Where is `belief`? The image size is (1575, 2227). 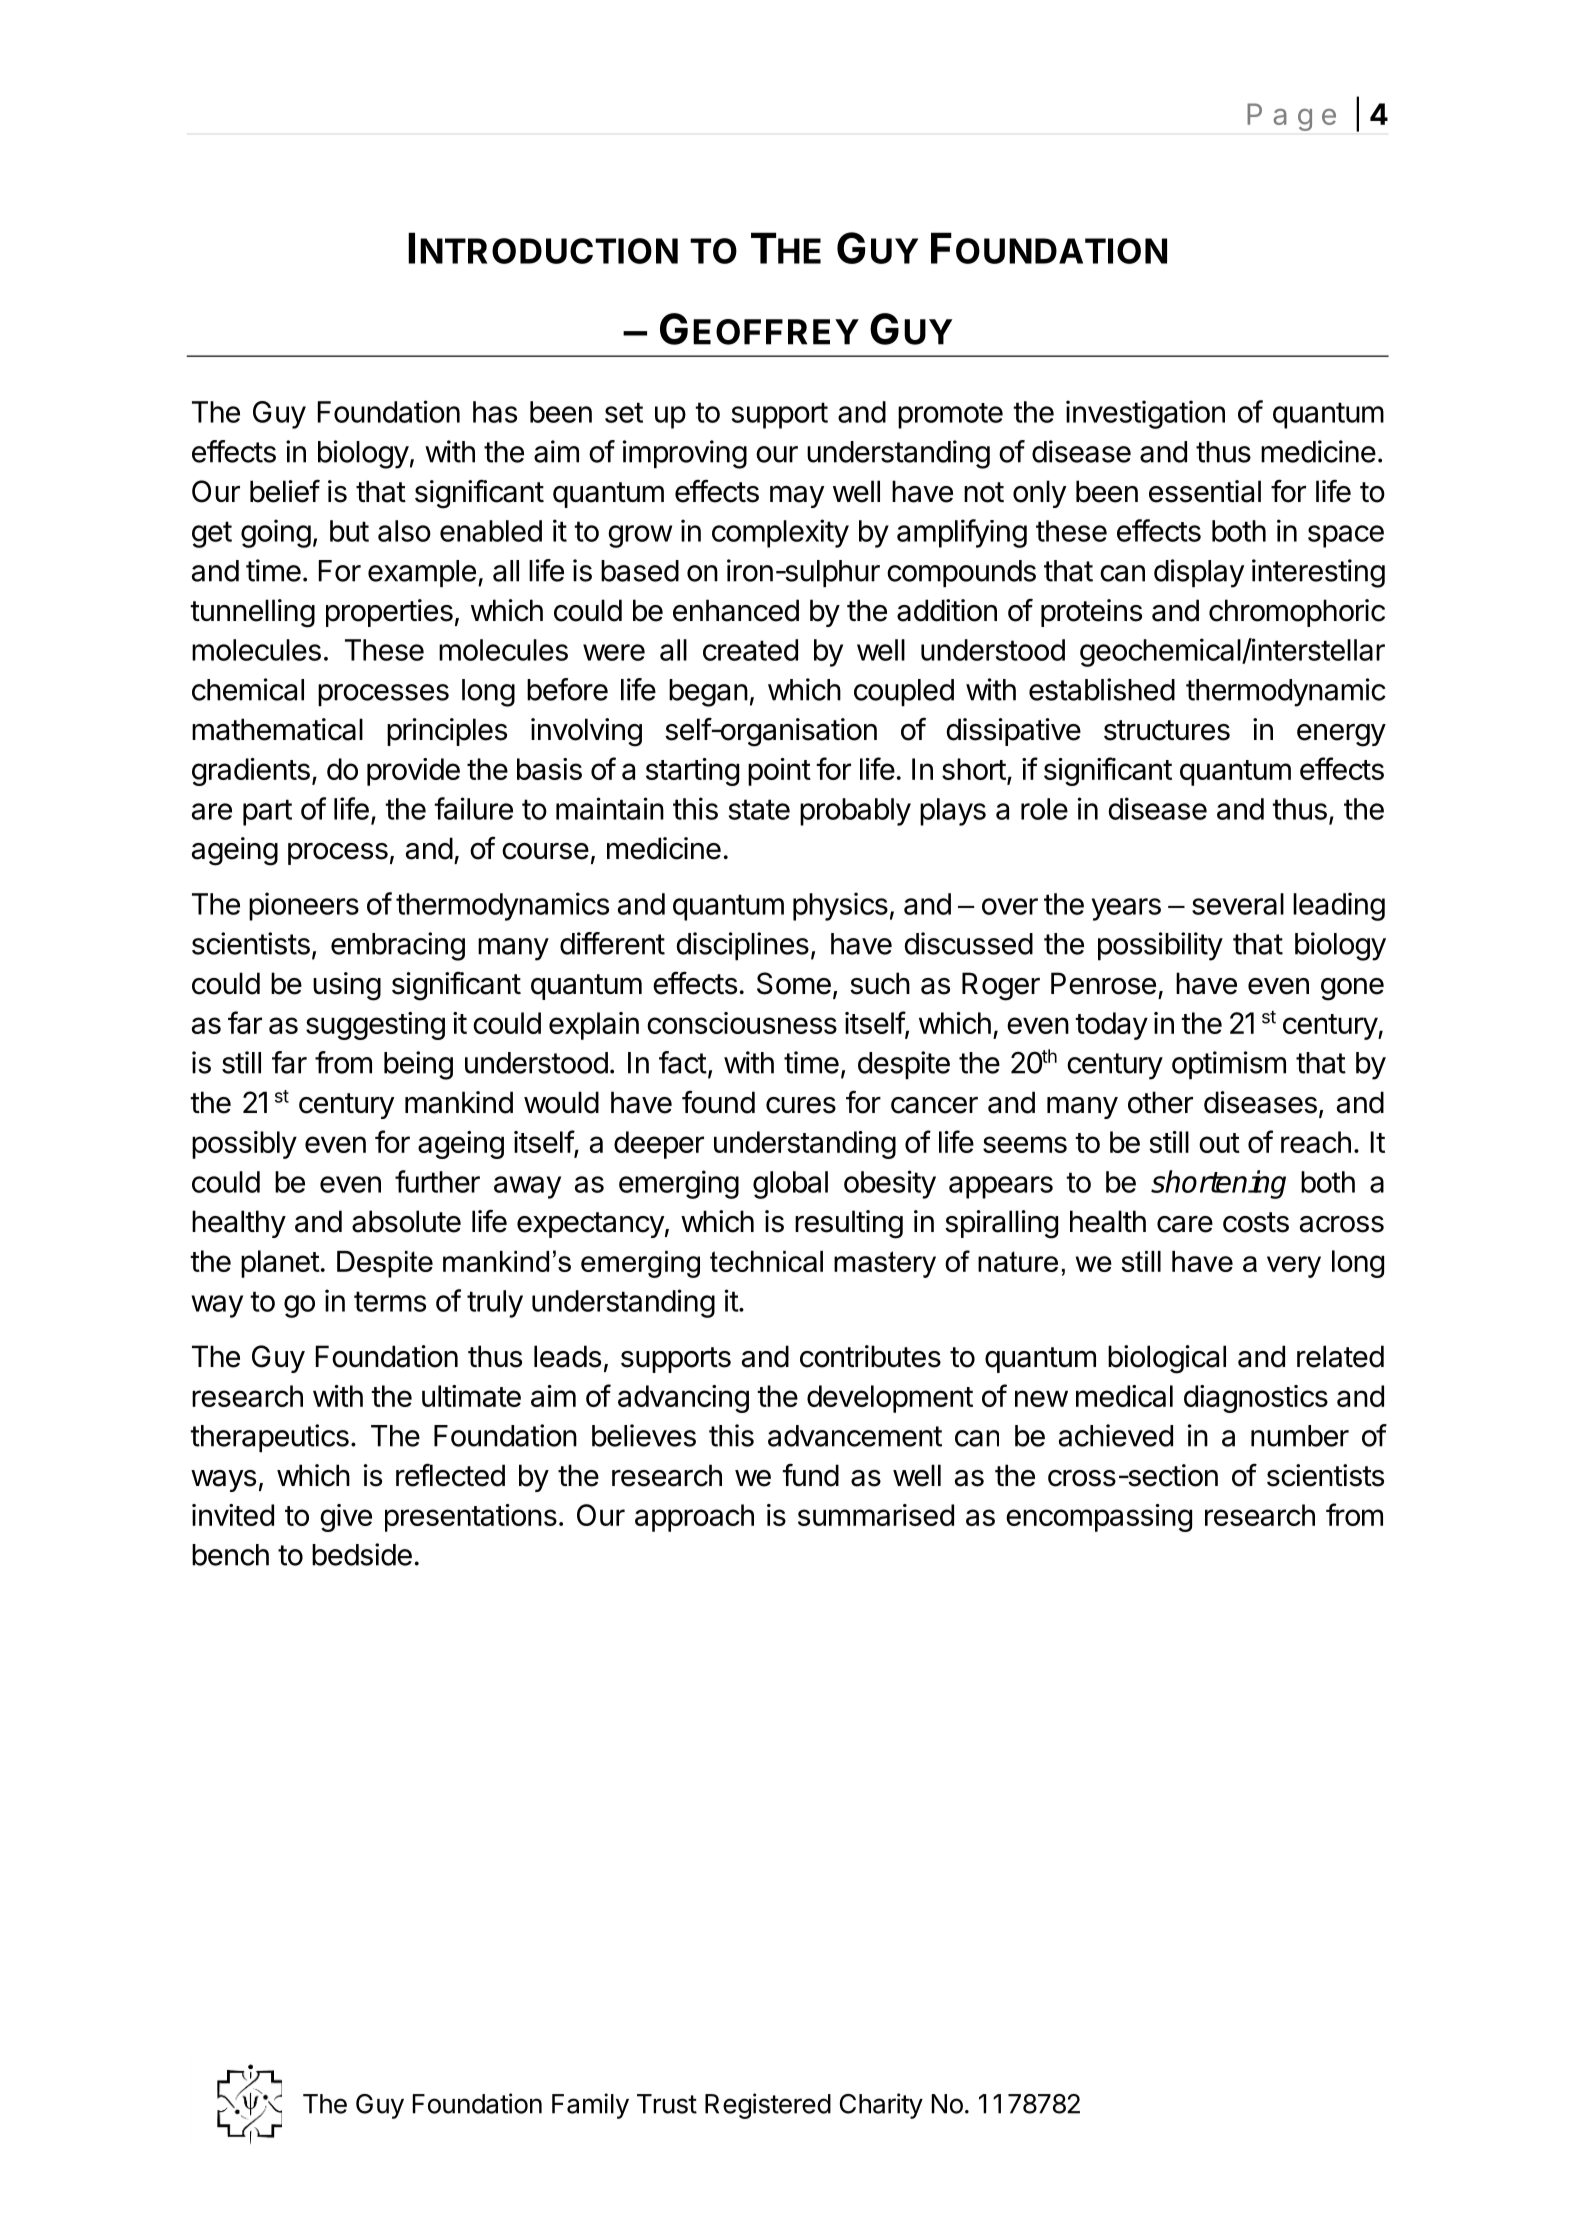 belief is located at coordinates (285, 491).
